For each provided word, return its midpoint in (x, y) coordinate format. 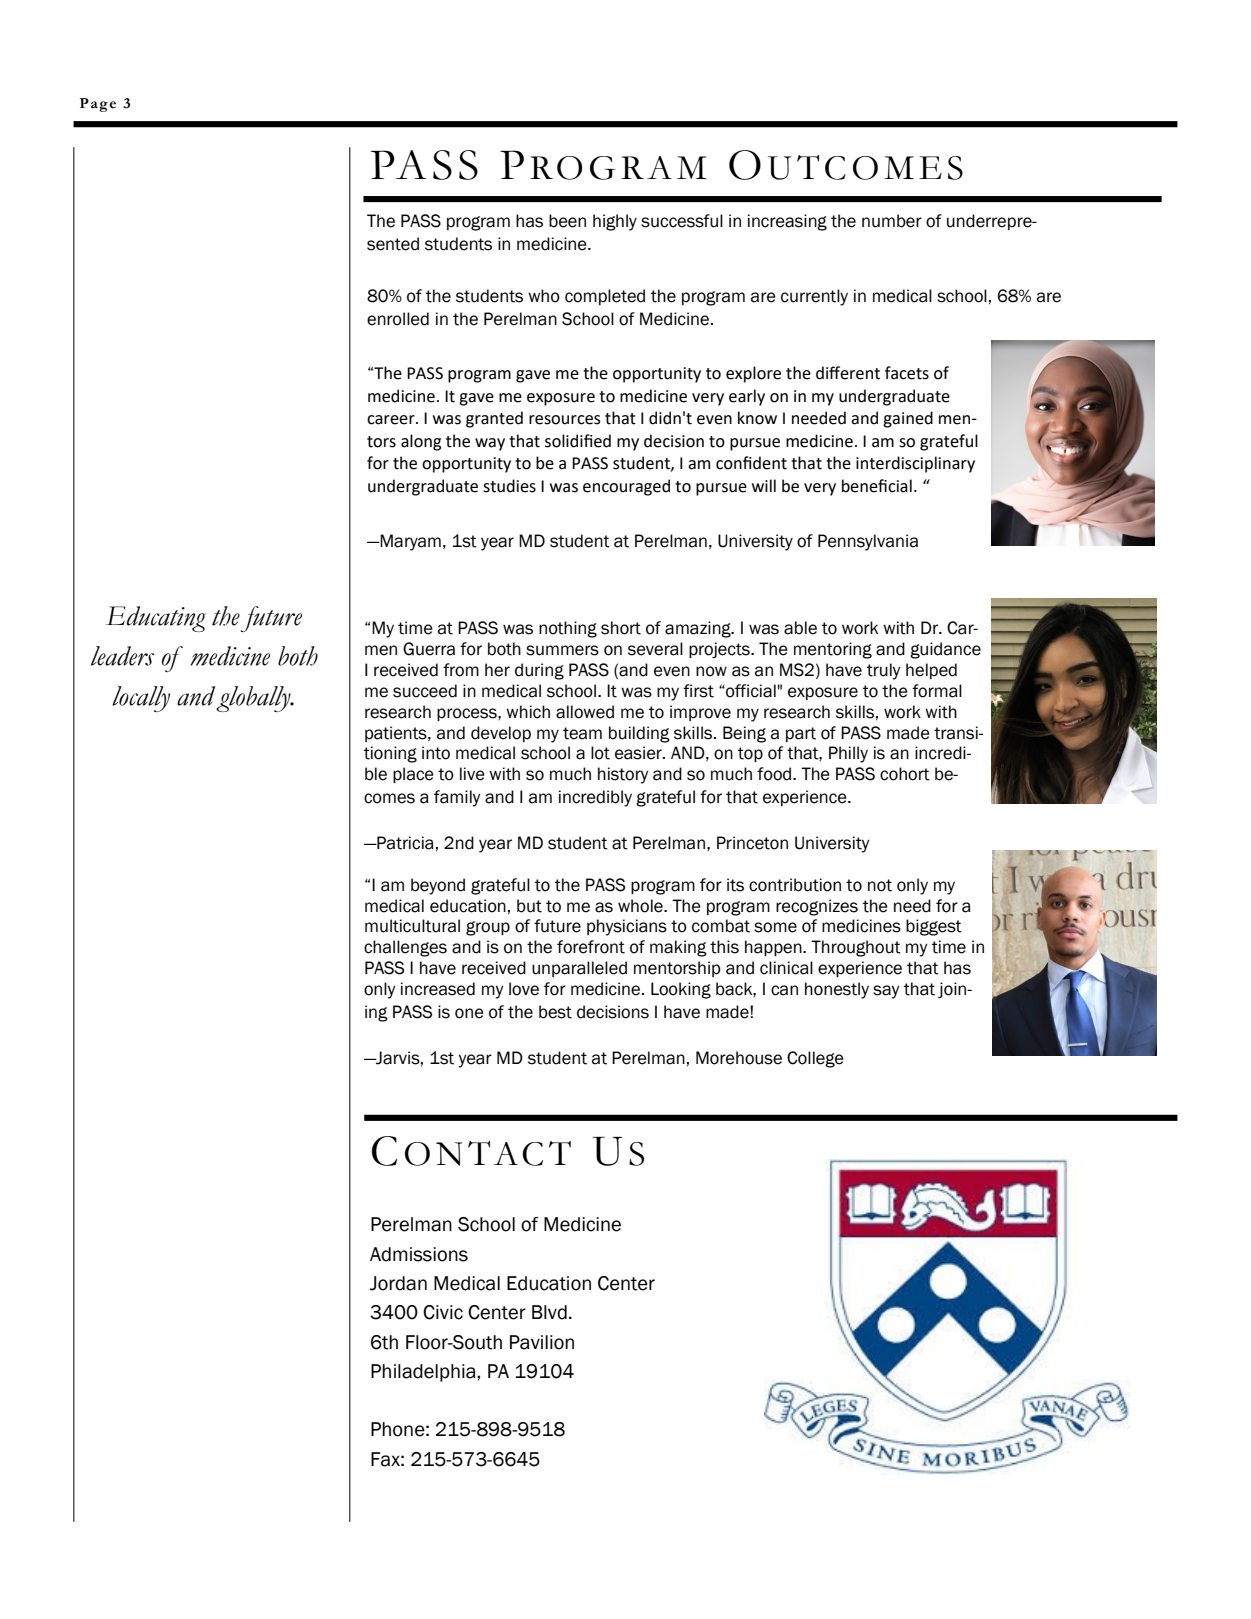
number (892, 221)
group (488, 928)
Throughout (856, 948)
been (567, 221)
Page (98, 105)
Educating (156, 619)
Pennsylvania (868, 542)
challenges (405, 948)
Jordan (398, 1283)
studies (509, 486)
